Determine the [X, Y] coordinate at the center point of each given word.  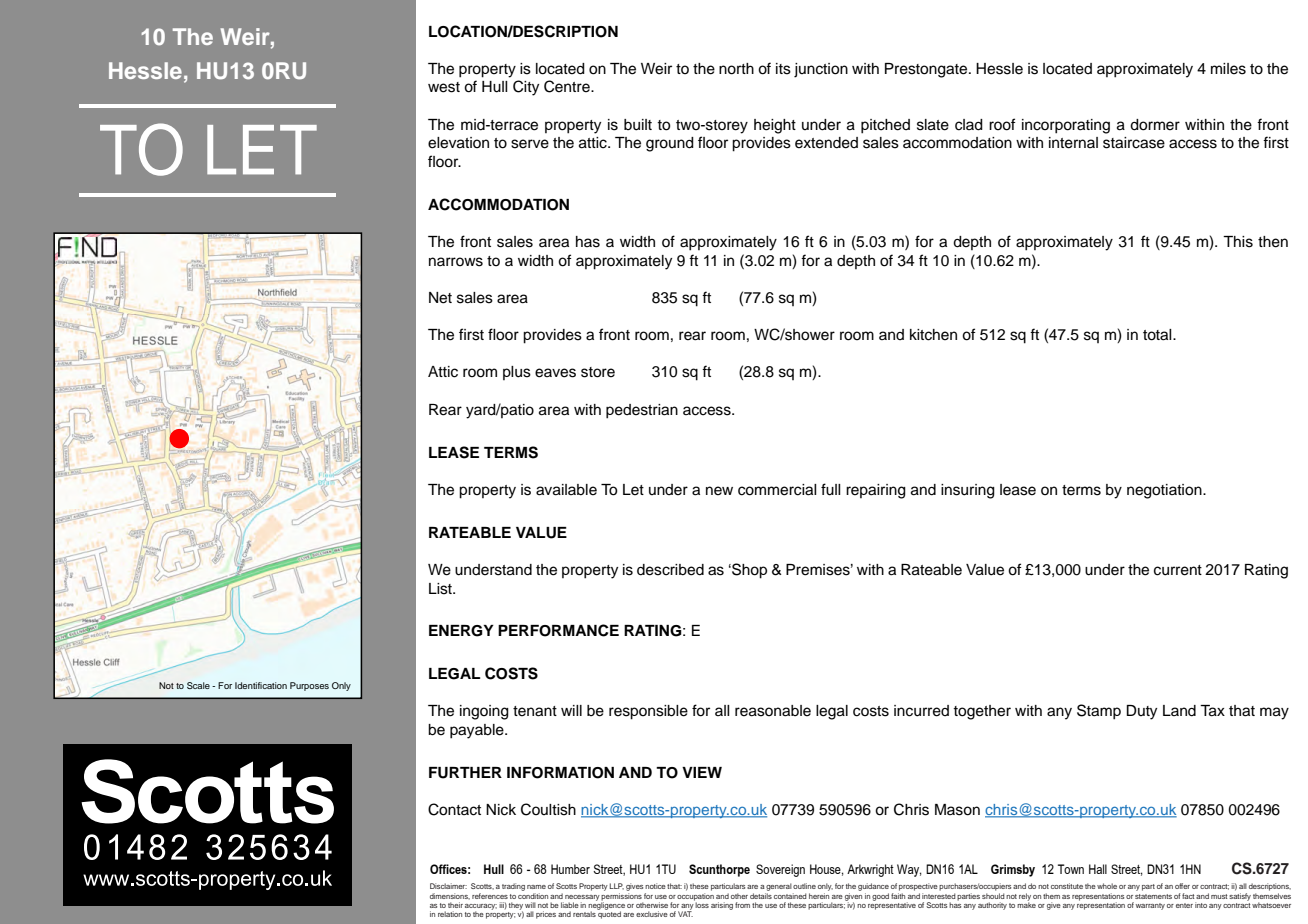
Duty [1142, 712]
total [1158, 335]
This [1238, 242]
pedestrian [642, 411]
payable [478, 731]
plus [517, 373]
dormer [1155, 125]
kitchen [933, 335]
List [441, 589]
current [1178, 570]
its [783, 69]
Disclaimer [448, 886]
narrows [456, 262]
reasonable [773, 711]
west [444, 87]
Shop [748, 571]
